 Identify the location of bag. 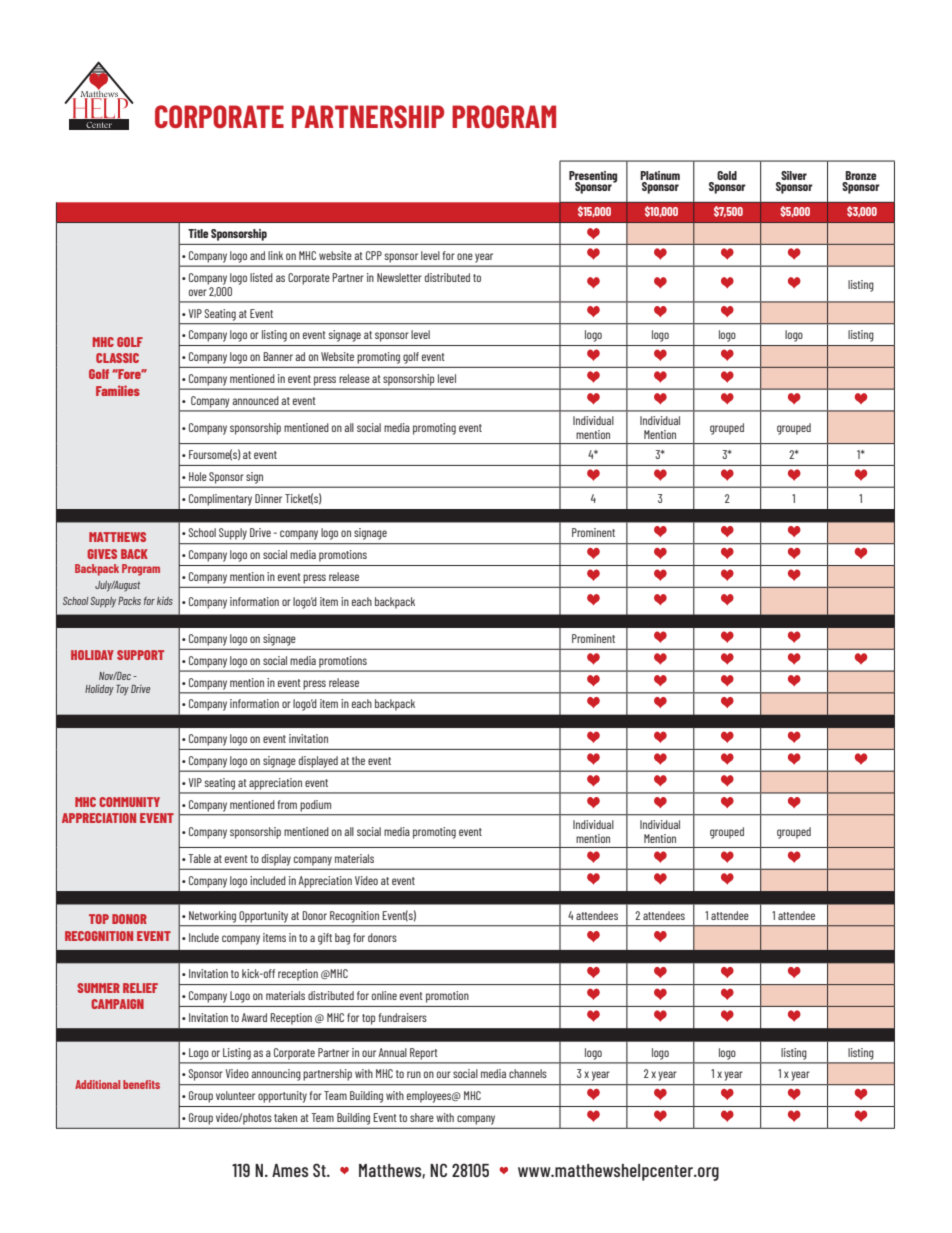
(342, 939).
